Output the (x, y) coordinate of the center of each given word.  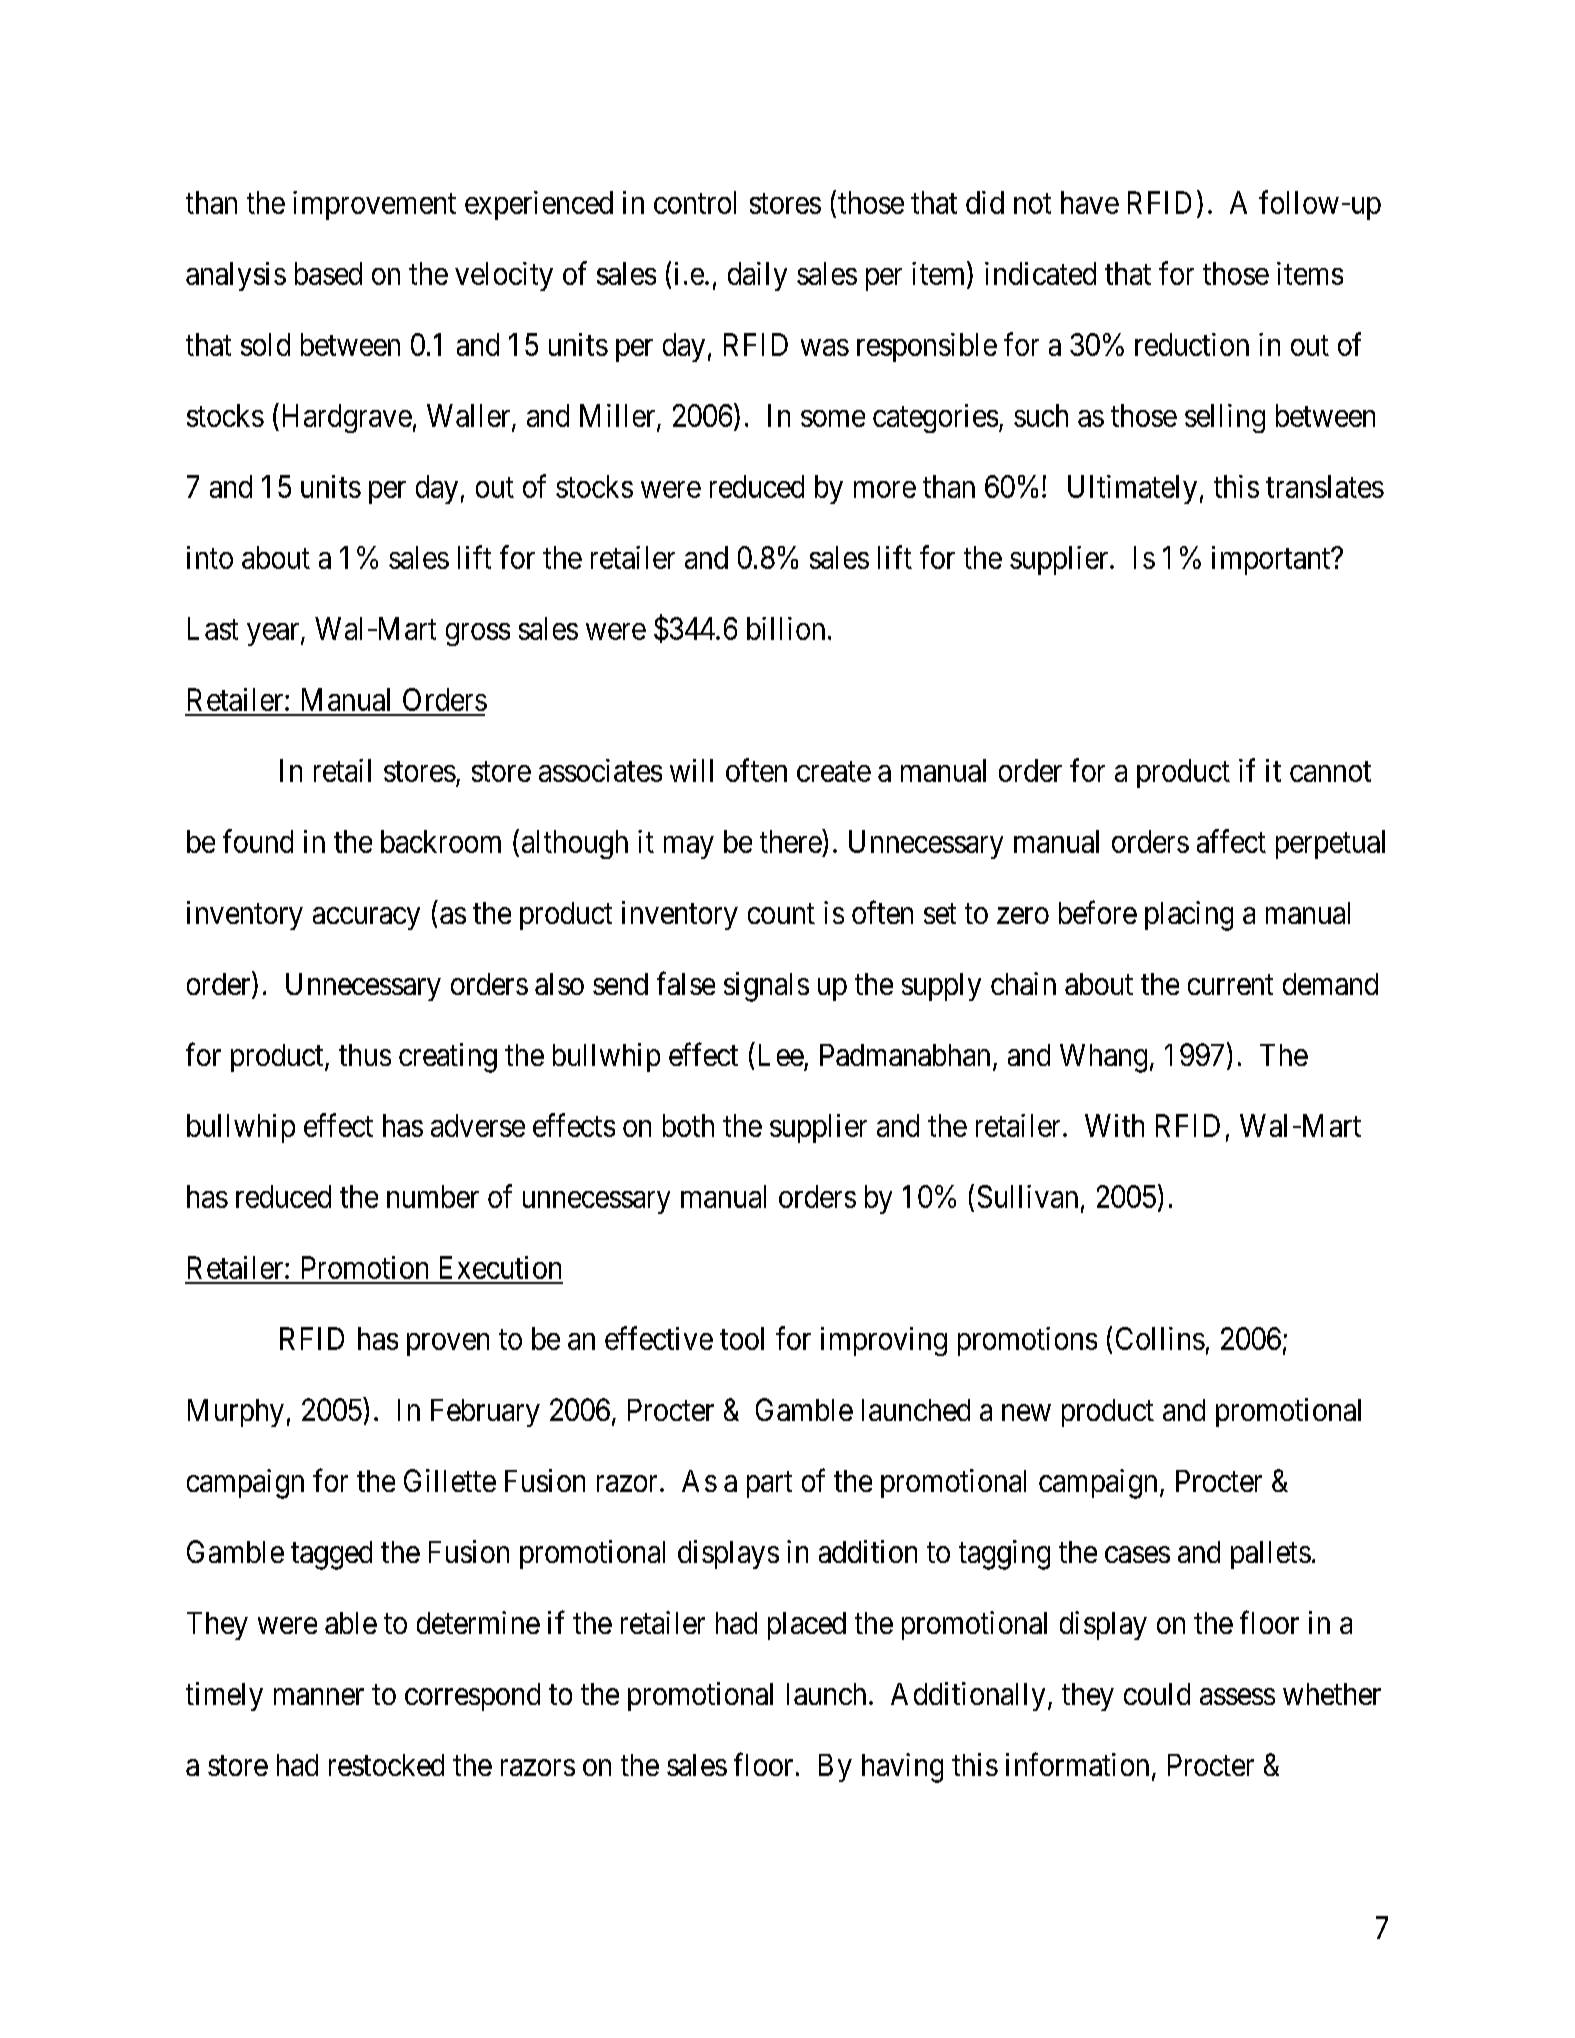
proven (448, 1344)
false (686, 983)
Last (213, 628)
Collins (1160, 1338)
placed (807, 1626)
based (328, 273)
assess (1237, 1696)
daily (757, 276)
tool (742, 1338)
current (1230, 985)
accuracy (366, 918)
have (1090, 202)
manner (319, 1696)
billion (786, 628)
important (1272, 560)
